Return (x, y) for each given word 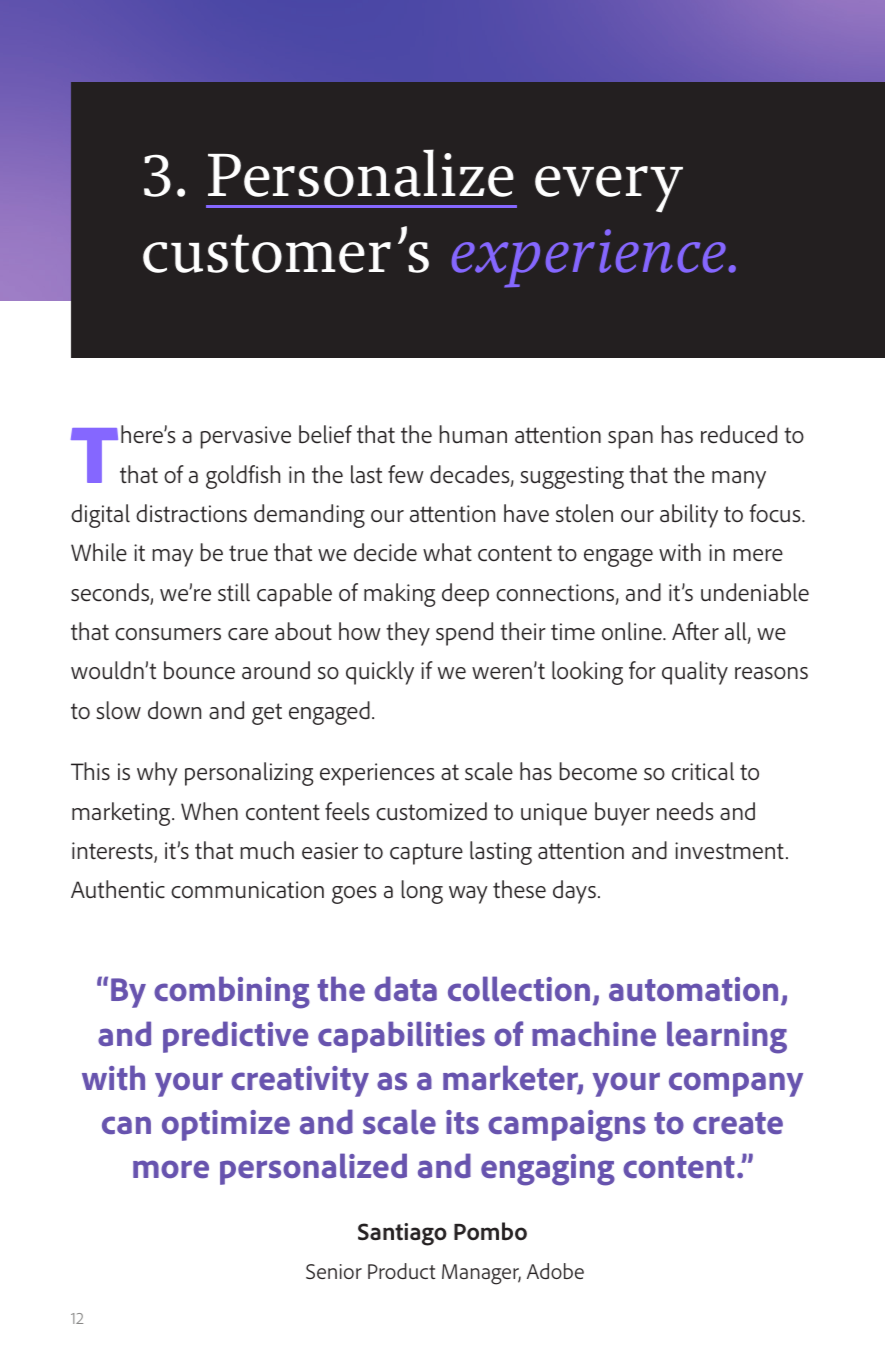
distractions (191, 513)
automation (693, 989)
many (739, 480)
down (174, 710)
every (609, 189)
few (406, 474)
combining (232, 992)
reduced (739, 434)
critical (703, 771)
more (171, 1169)
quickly (380, 673)
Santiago (402, 1234)
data (405, 988)
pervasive (245, 437)
